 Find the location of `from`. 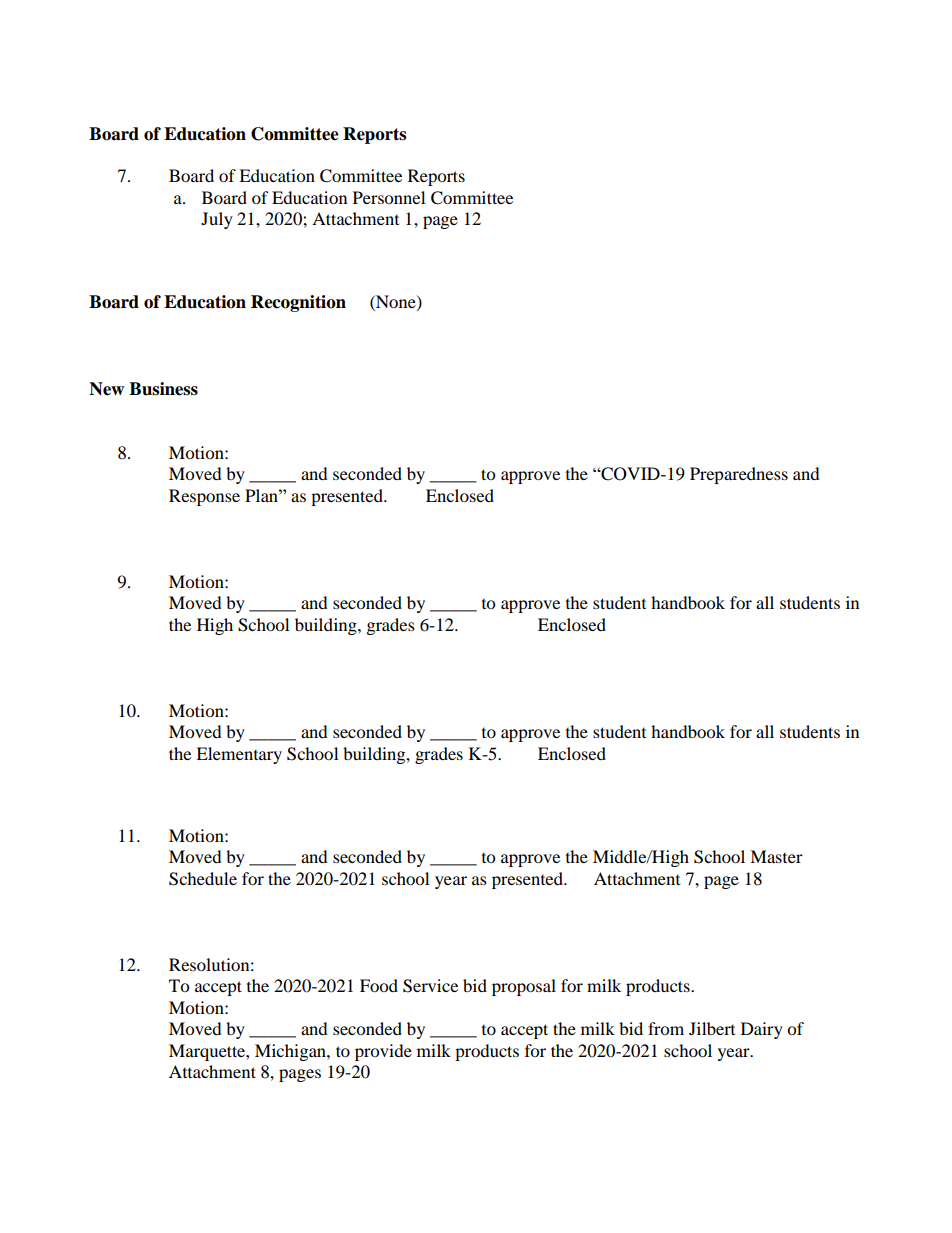

from is located at coordinates (666, 1028).
